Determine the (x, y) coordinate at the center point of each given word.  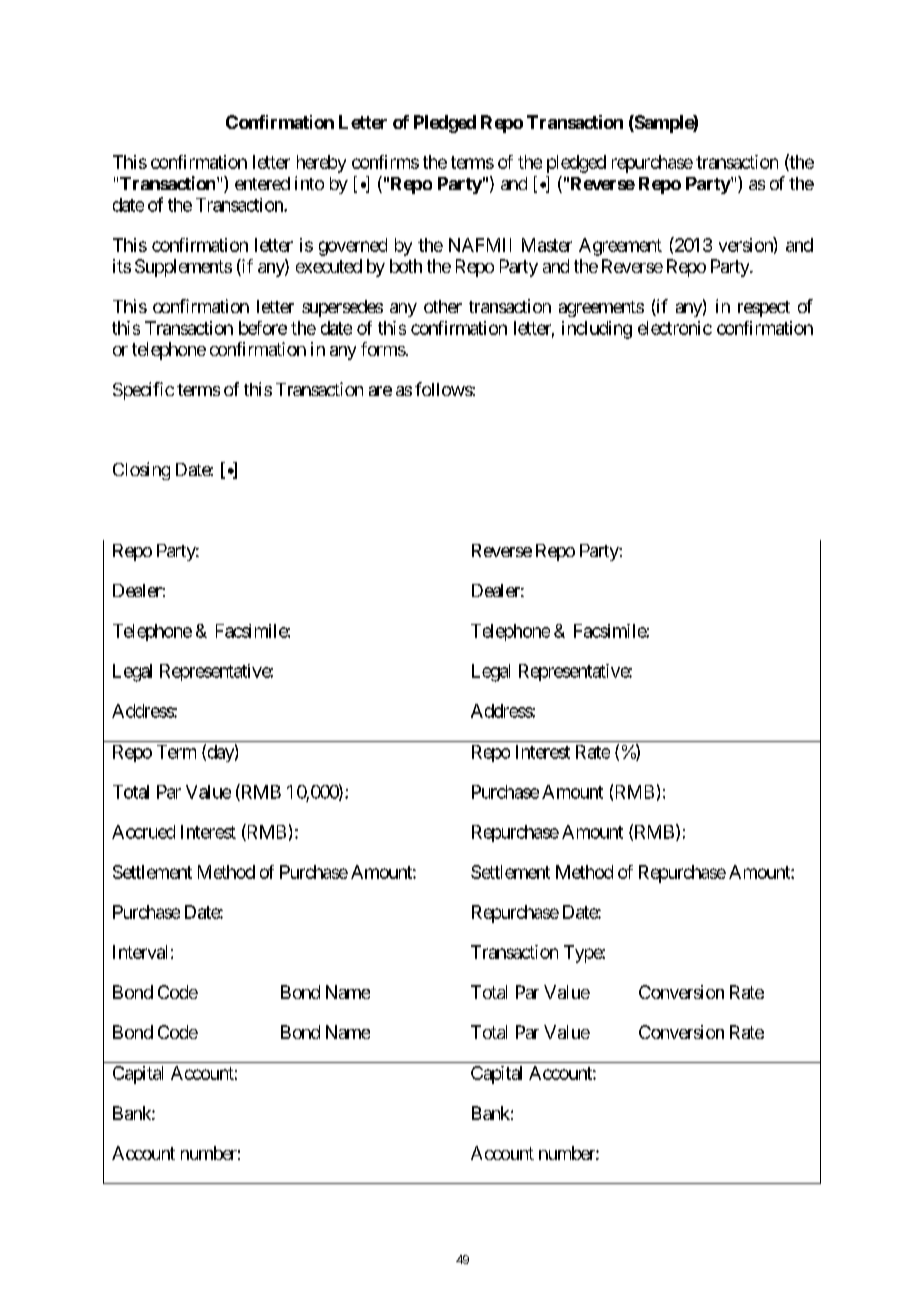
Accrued (143, 832)
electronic (675, 328)
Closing (141, 471)
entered (262, 183)
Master (547, 245)
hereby (321, 164)
